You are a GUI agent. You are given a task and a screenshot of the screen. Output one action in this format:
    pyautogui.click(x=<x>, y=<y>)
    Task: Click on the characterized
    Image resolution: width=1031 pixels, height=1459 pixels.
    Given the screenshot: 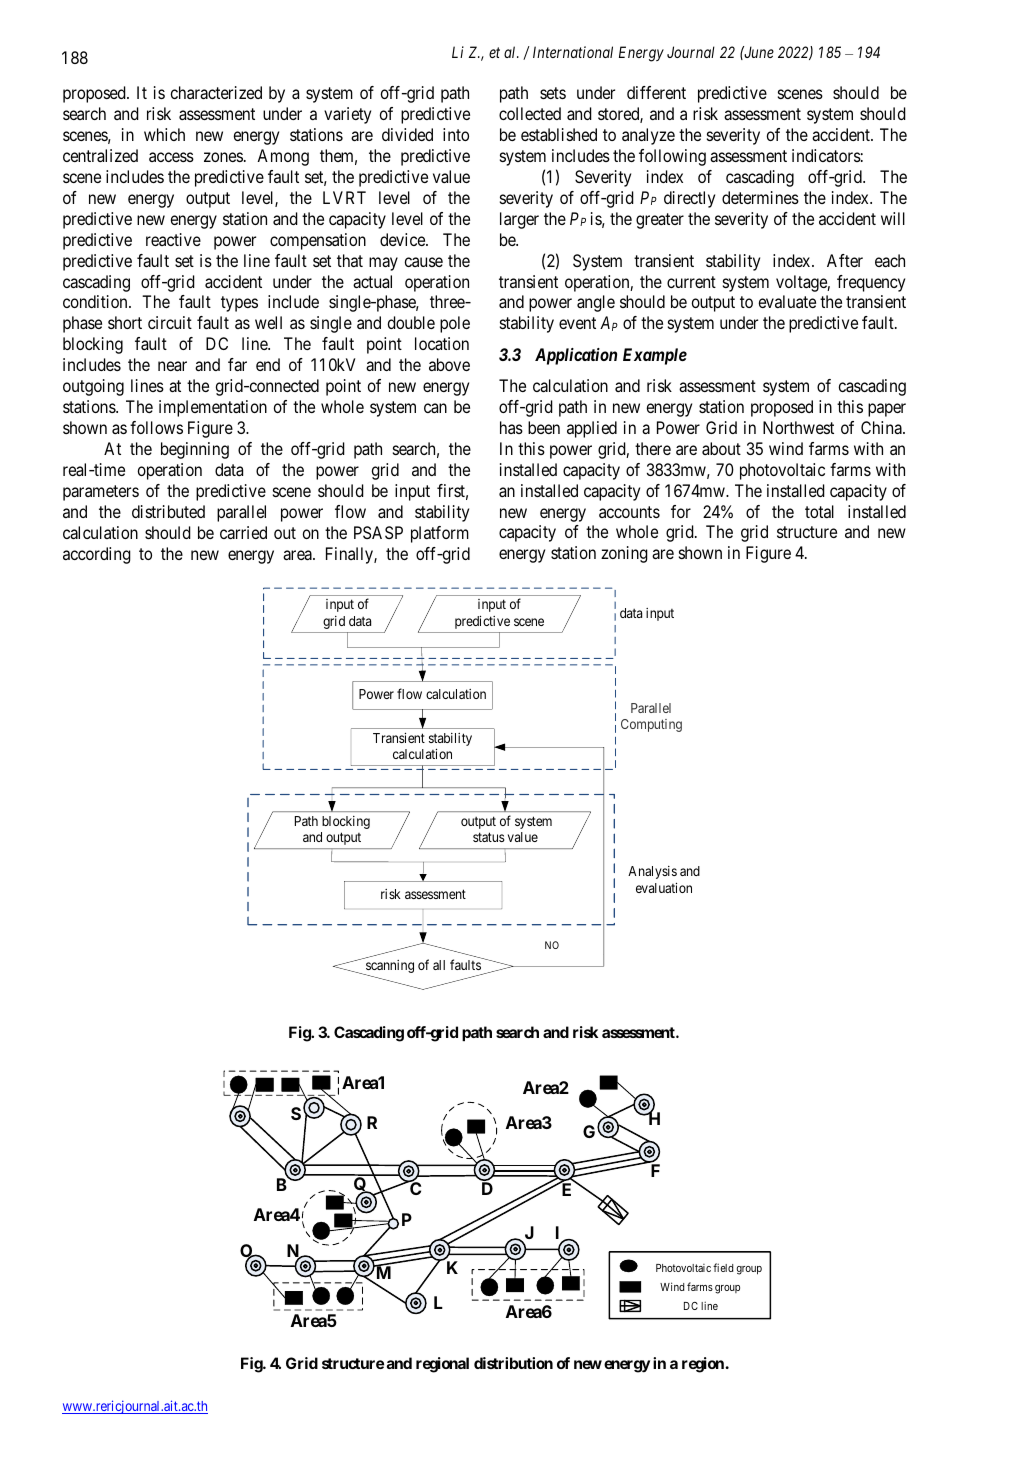 What is the action you would take?
    pyautogui.click(x=216, y=92)
